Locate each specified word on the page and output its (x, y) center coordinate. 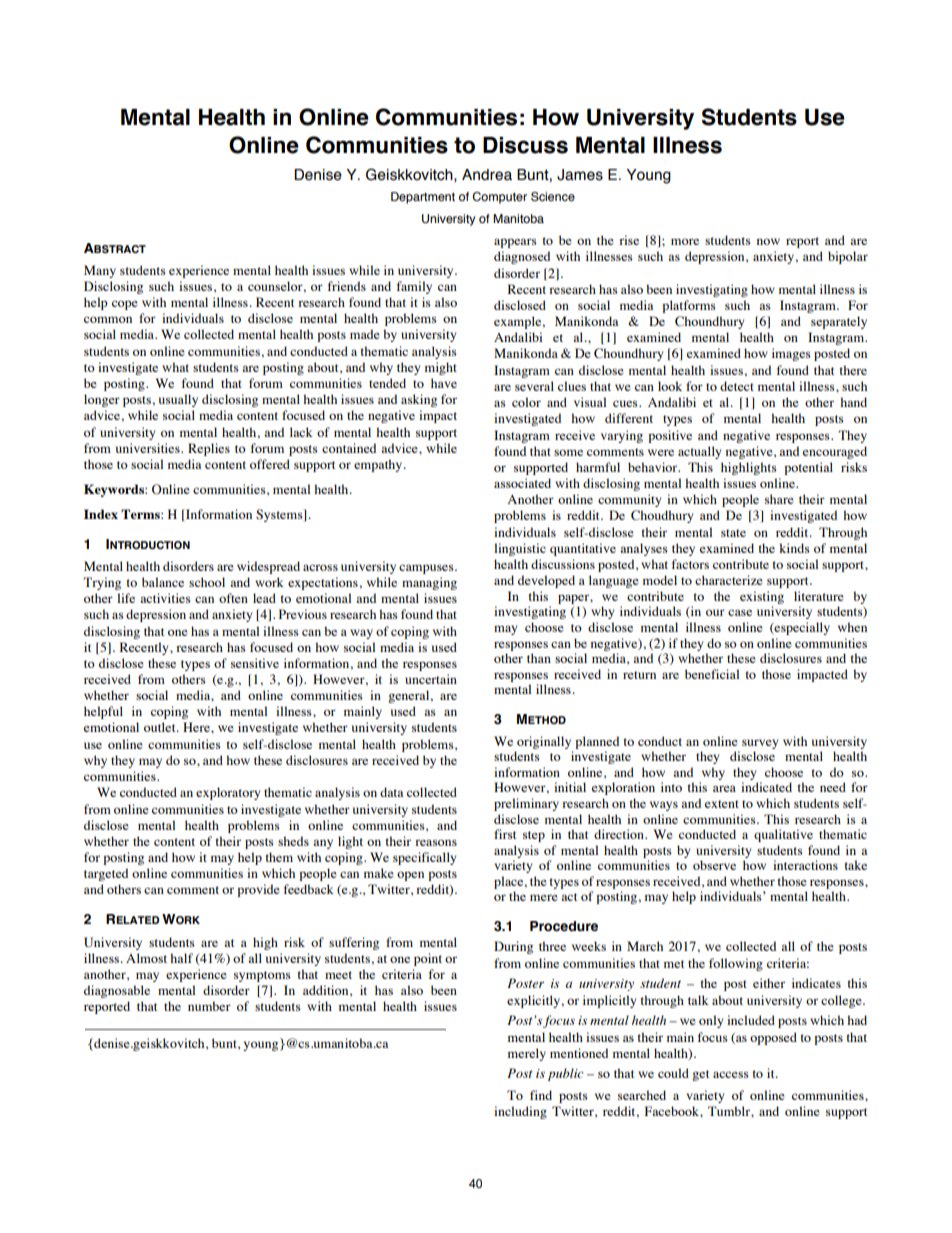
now (768, 241)
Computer (499, 198)
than (539, 658)
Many (100, 271)
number (209, 1006)
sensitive (255, 663)
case (740, 612)
